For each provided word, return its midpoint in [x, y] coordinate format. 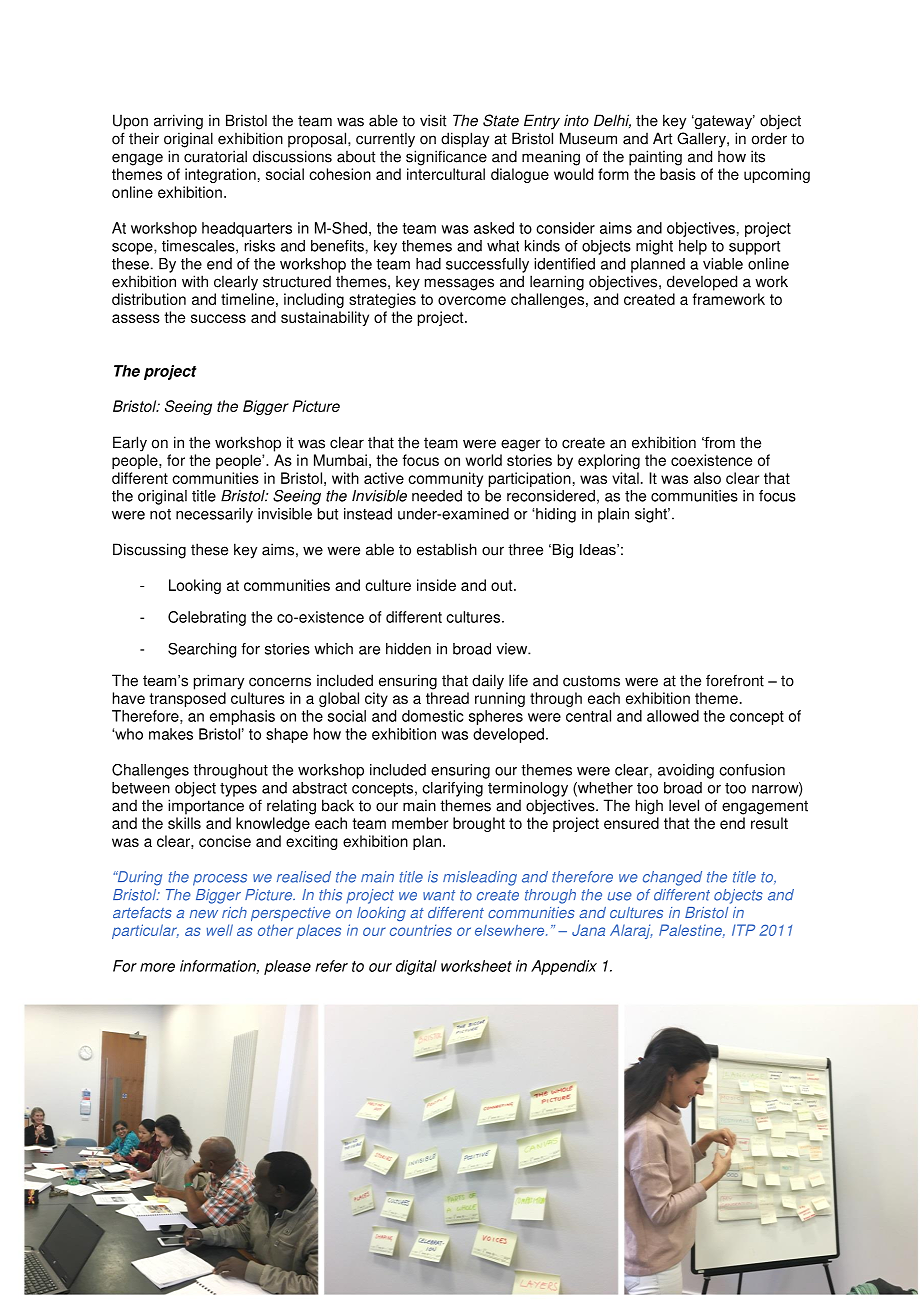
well [220, 930]
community [445, 479]
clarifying [452, 789]
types [238, 790]
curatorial [215, 156]
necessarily [214, 515]
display [465, 140]
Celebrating [207, 618]
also [707, 478]
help [693, 247]
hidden [408, 649]
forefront [735, 680]
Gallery [702, 140]
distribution [149, 299]
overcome [472, 300]
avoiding [686, 771]
